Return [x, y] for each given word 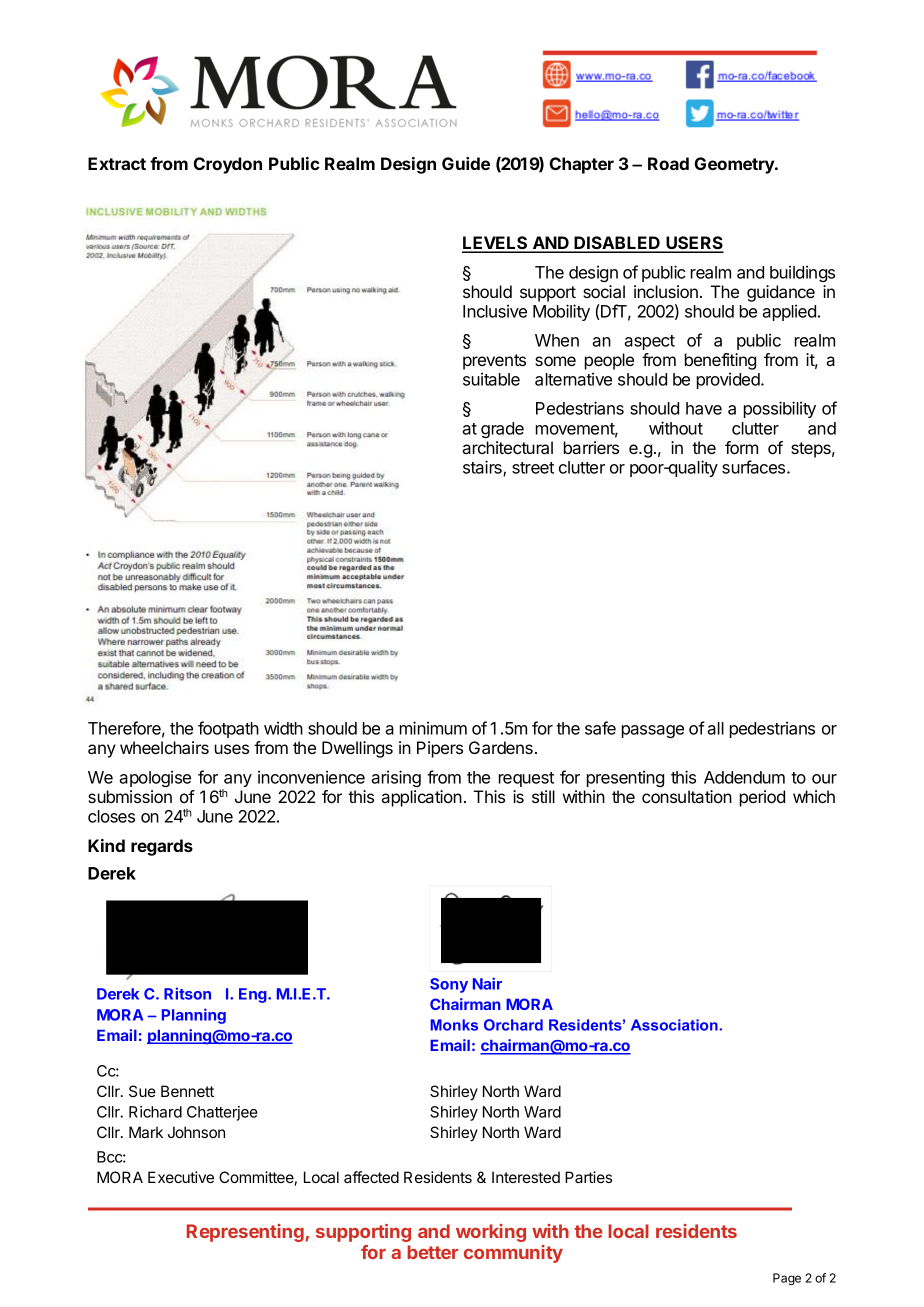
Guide [466, 163]
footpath [228, 729]
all [715, 728]
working [491, 1233]
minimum [433, 728]
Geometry [735, 165]
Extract [117, 163]
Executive [181, 1177]
